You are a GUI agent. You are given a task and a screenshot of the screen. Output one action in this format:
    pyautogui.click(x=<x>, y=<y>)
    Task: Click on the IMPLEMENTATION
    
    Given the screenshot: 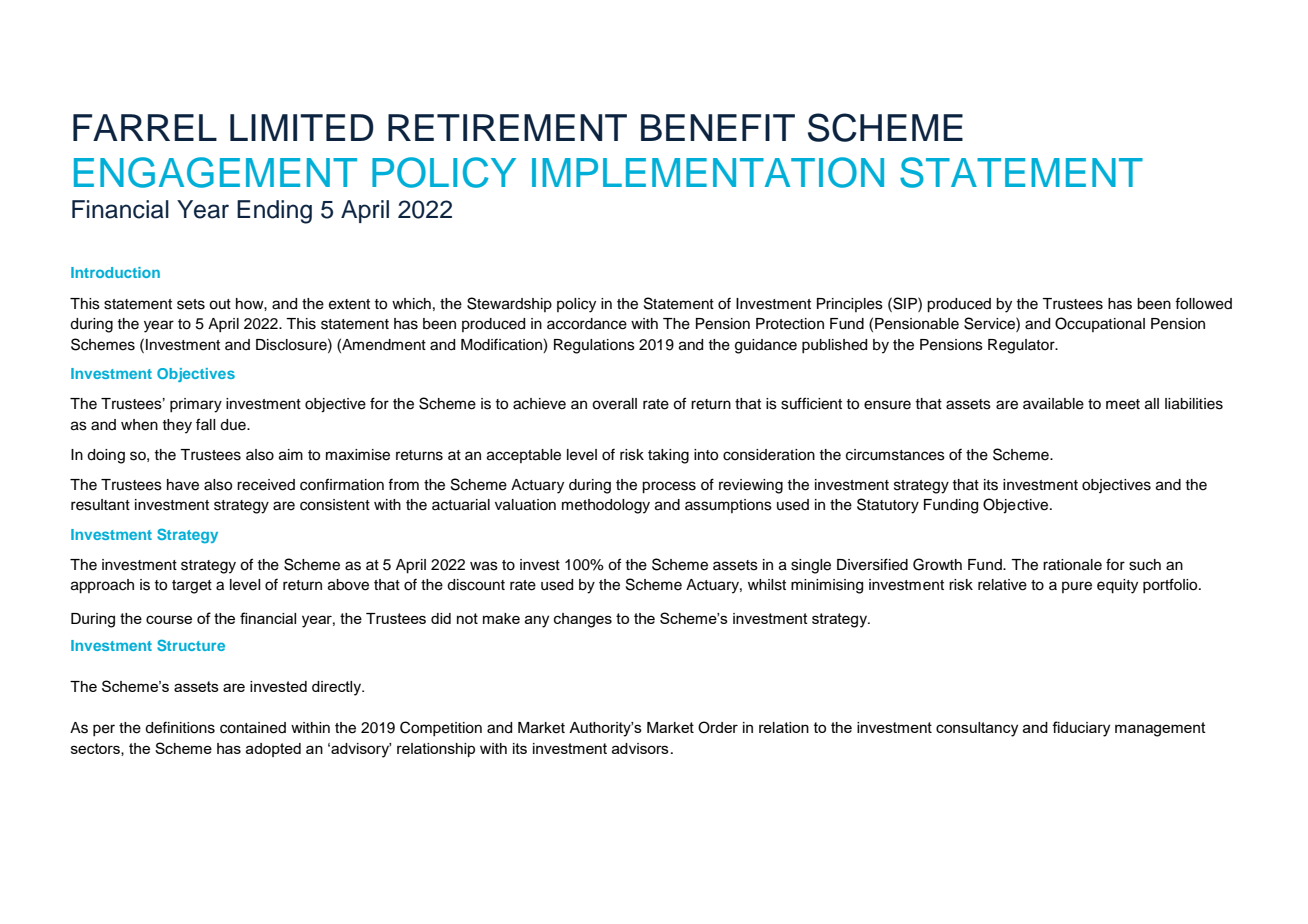 What is the action you would take?
    pyautogui.click(x=708, y=172)
